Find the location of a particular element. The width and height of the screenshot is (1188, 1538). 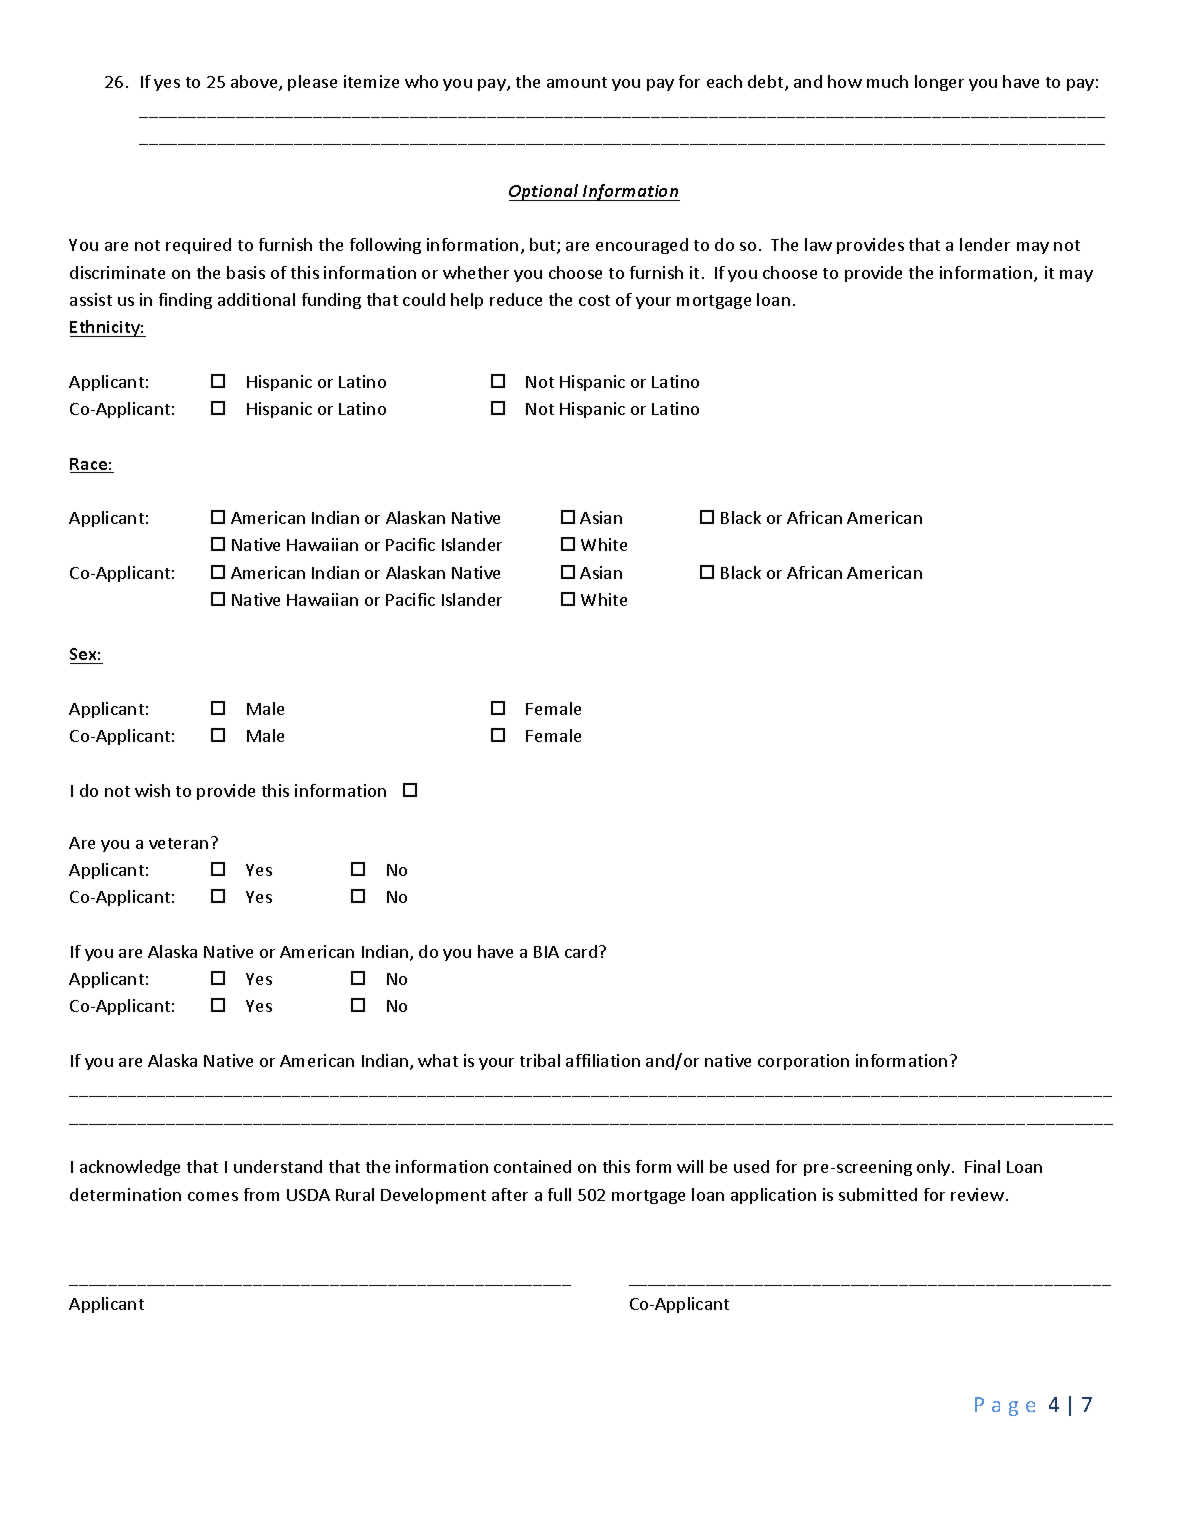

amount is located at coordinates (577, 82).
